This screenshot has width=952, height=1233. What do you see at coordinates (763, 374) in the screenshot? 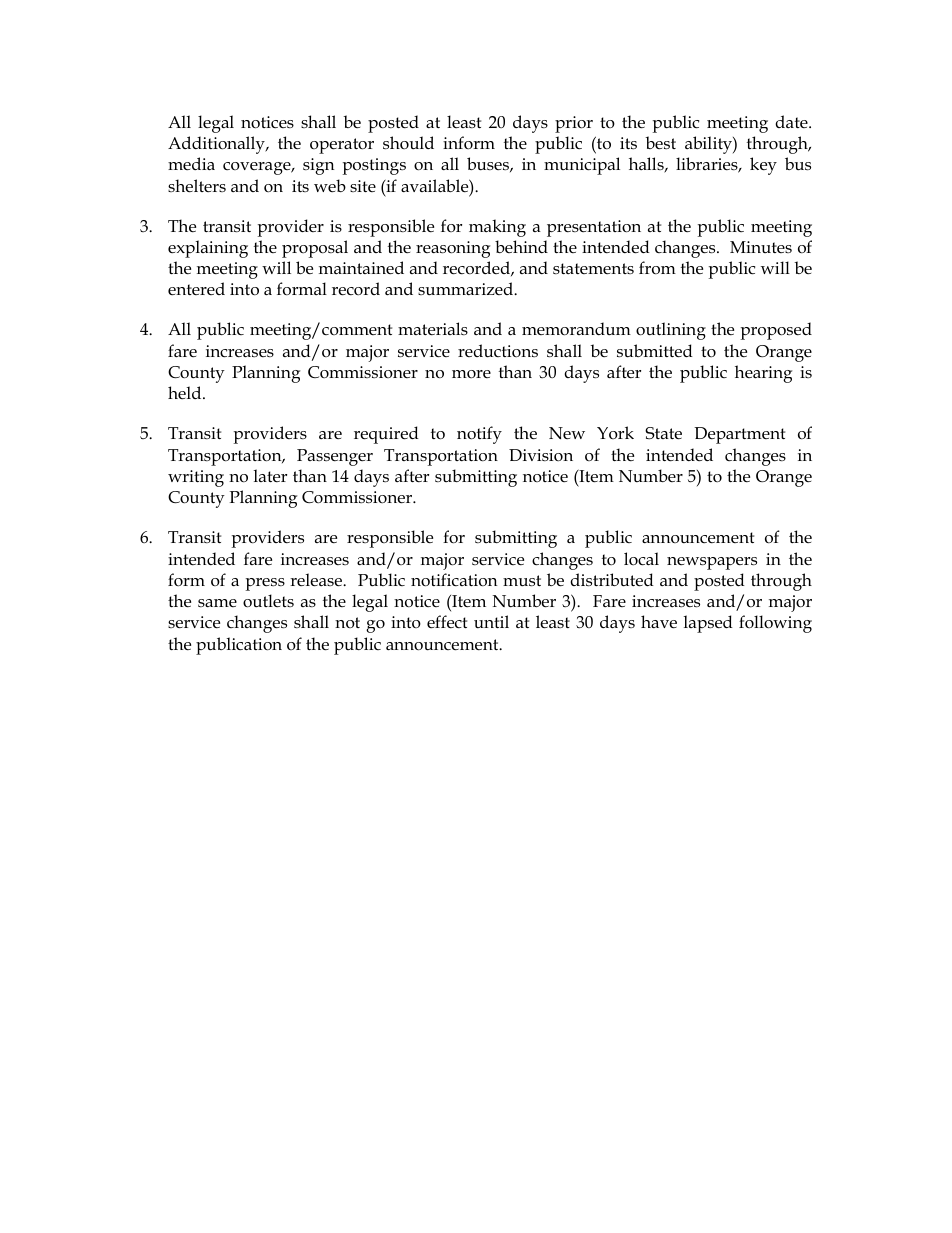
I see `hearing` at bounding box center [763, 374].
